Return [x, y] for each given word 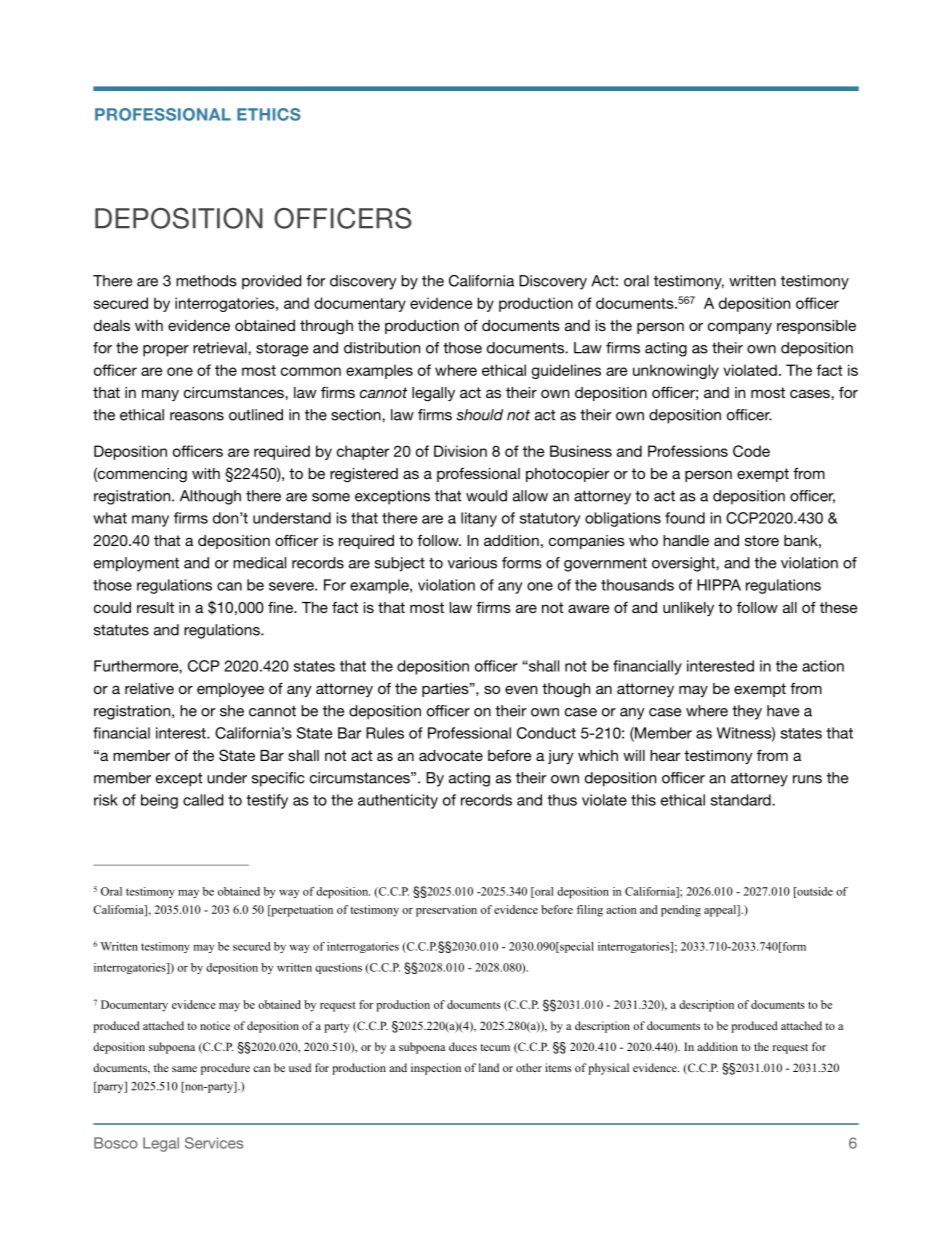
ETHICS [269, 114]
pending [681, 911]
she [232, 711]
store [762, 540]
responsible [816, 327]
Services [214, 1143]
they [747, 712]
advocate [451, 755]
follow [439, 540]
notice [215, 1025]
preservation [446, 911]
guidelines [566, 371]
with [149, 325]
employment [136, 564]
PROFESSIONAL [163, 114]
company [740, 328]
